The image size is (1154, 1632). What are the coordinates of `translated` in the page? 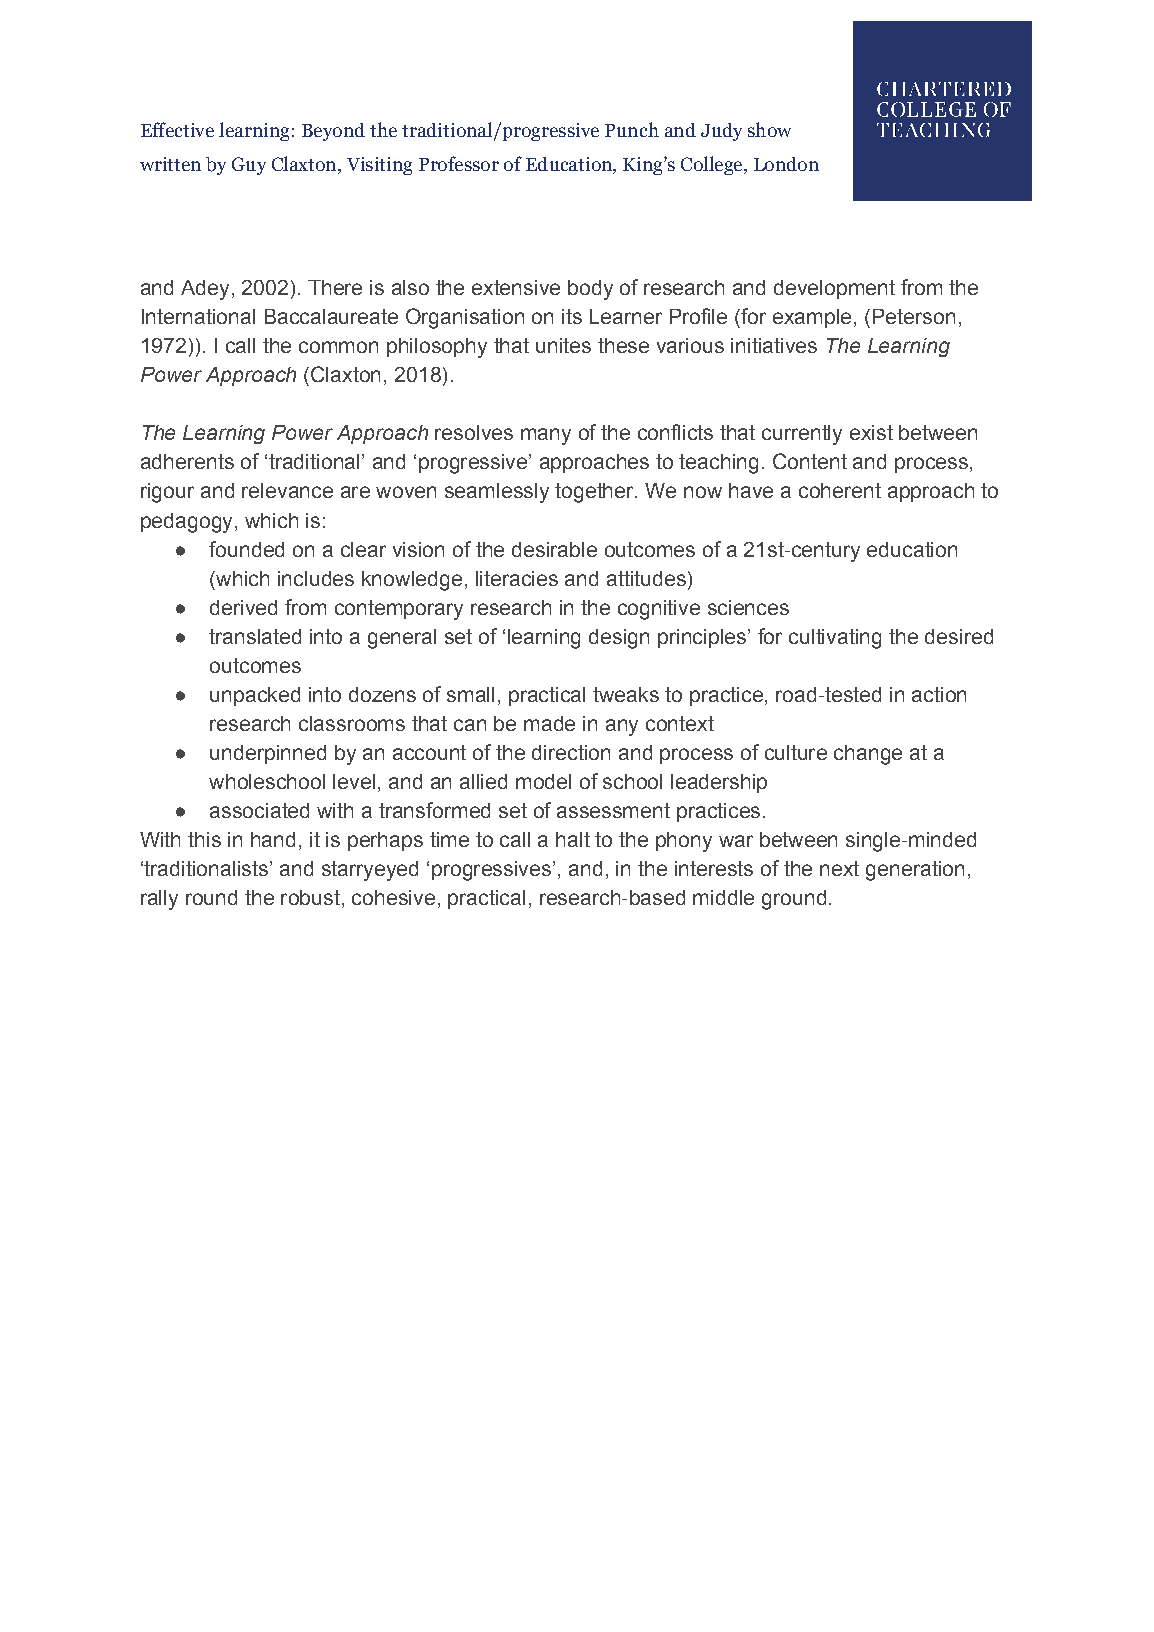 It's located at (255, 636).
